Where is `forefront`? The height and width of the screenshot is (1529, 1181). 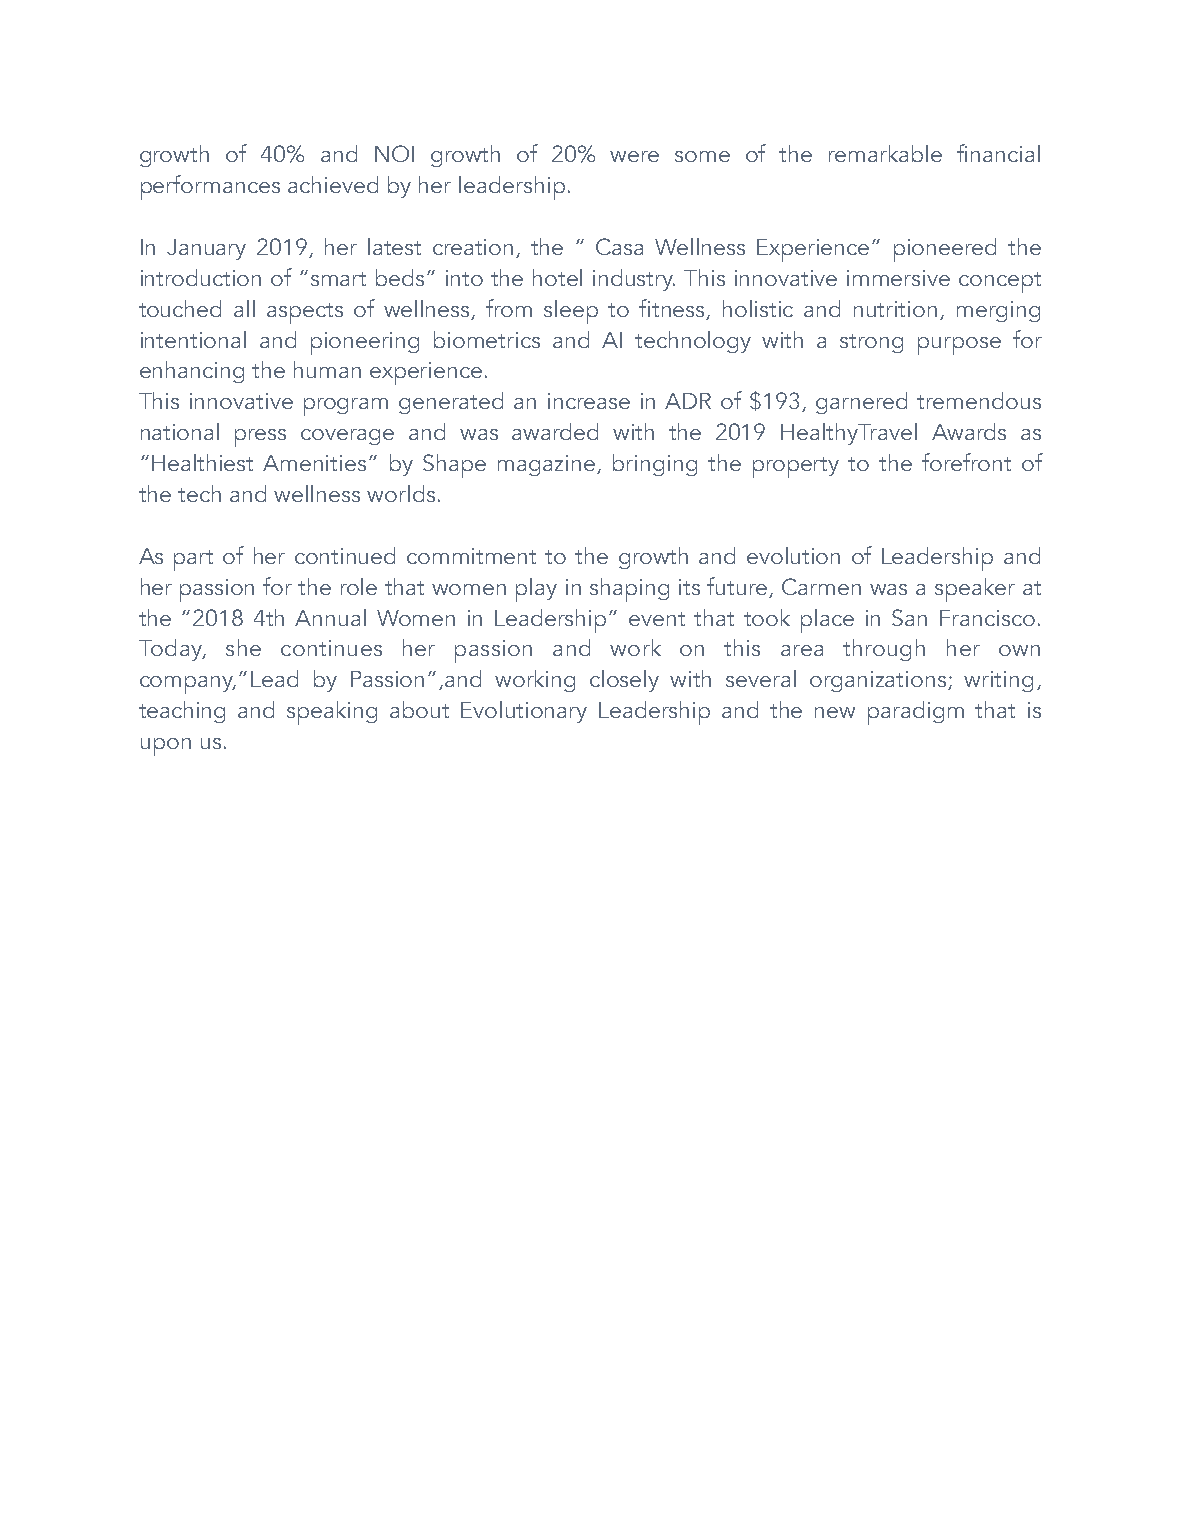 forefront is located at coordinates (966, 462).
